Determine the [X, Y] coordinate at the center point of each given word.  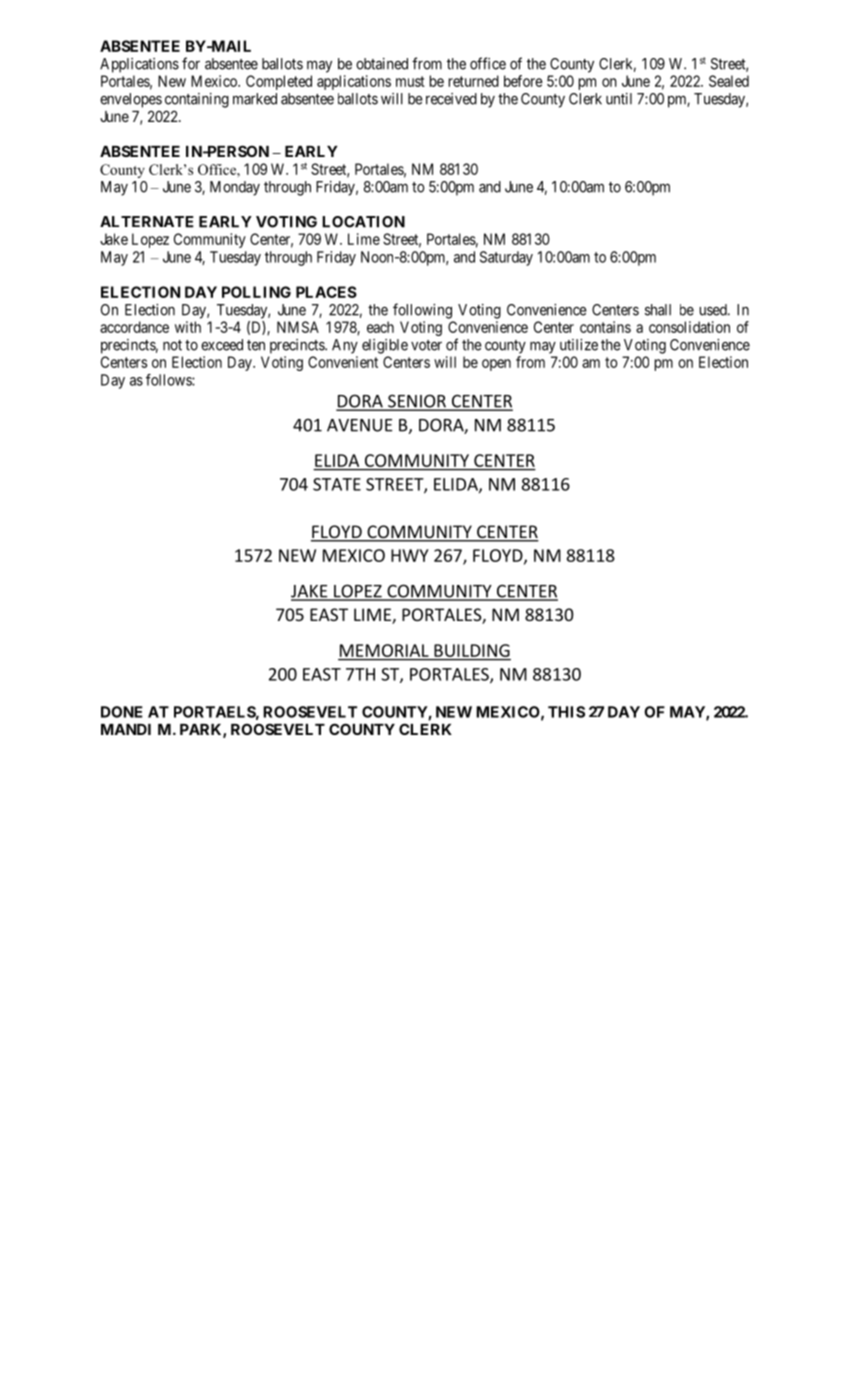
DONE [122, 712]
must [410, 81]
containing [197, 100]
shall [658, 310]
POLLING [256, 292]
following [422, 311]
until [619, 99]
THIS [566, 712]
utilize [579, 345]
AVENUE [360, 425]
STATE [337, 484]
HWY [410, 555]
